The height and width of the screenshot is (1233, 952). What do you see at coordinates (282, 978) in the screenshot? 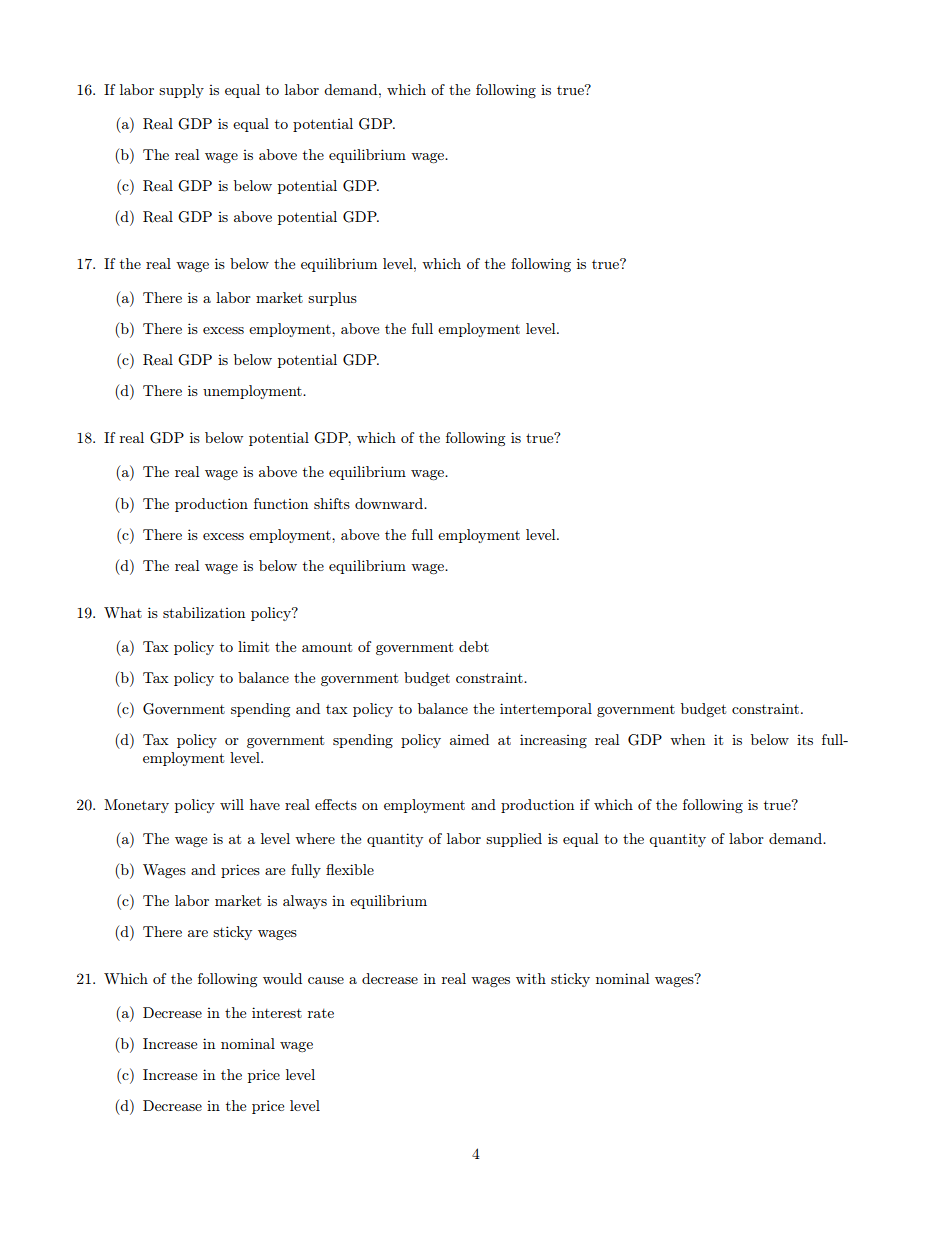
I see `would` at bounding box center [282, 978].
